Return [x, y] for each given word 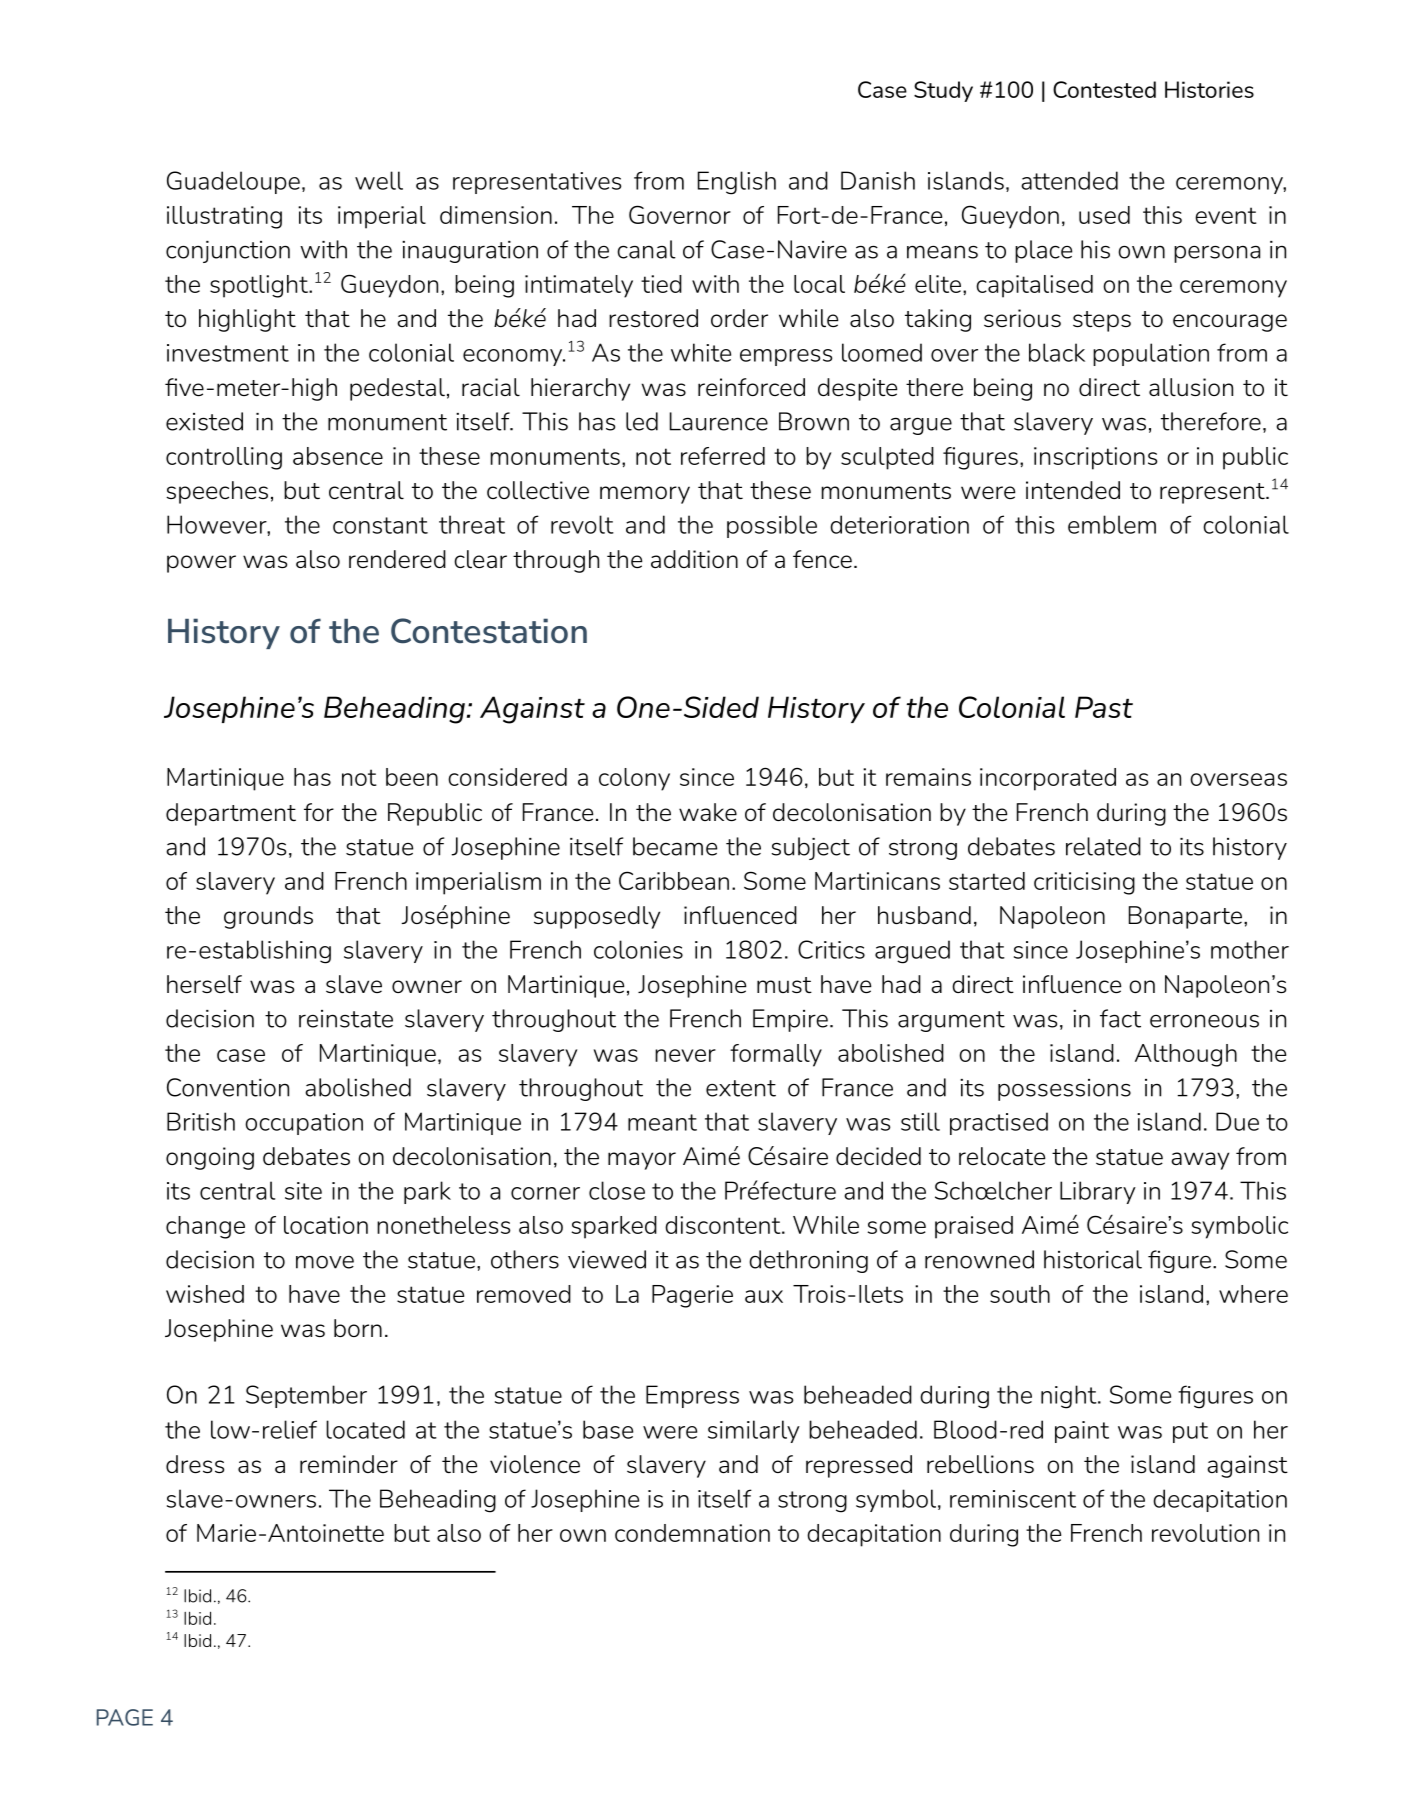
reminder [349, 1464]
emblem [1112, 524]
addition [694, 559]
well [379, 180]
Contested [1104, 89]
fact [1120, 1018]
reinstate [346, 1019]
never [685, 1055]
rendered [397, 559]
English [737, 183]
